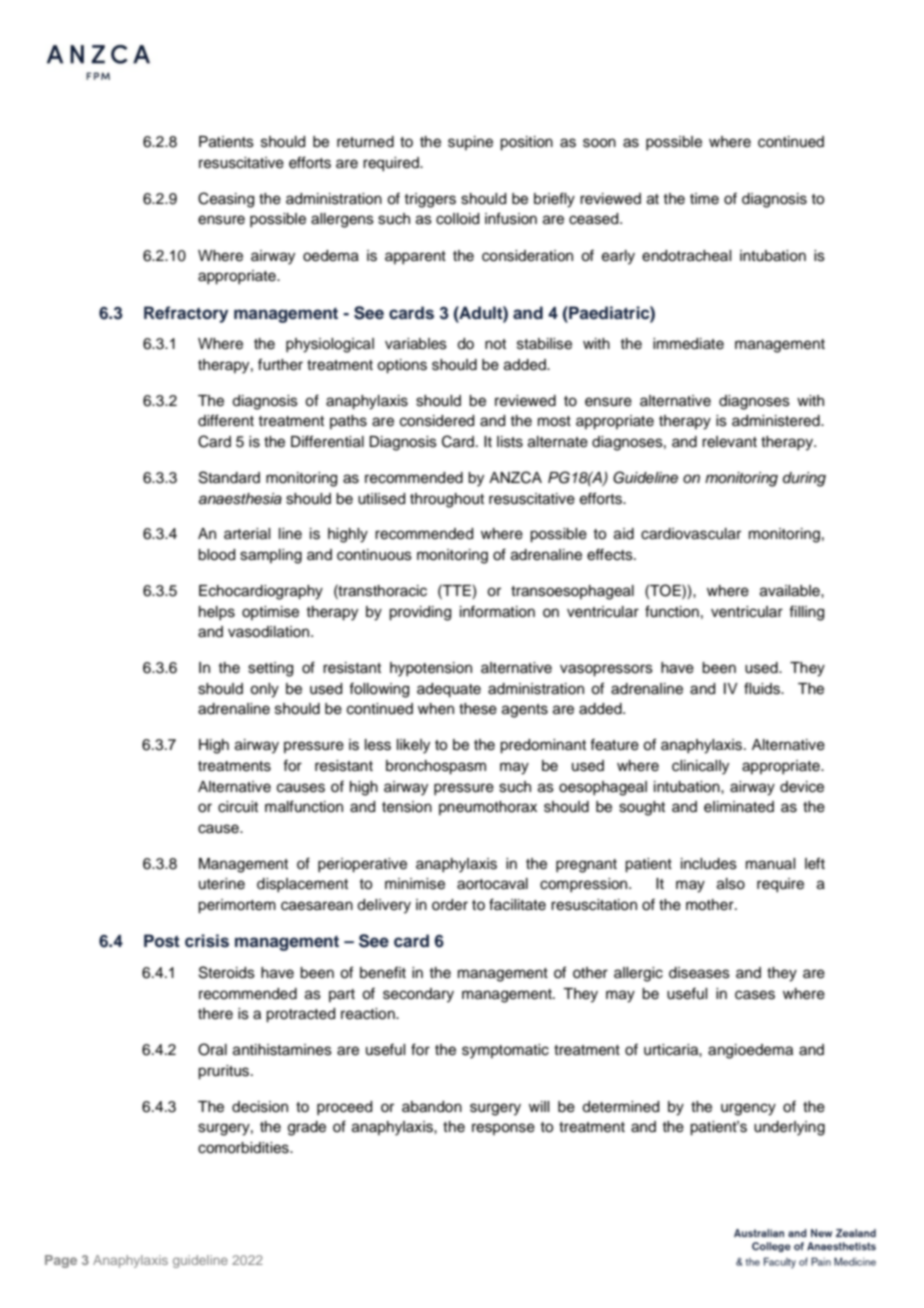 The image size is (924, 1308). I want to click on only, so click(264, 690).
